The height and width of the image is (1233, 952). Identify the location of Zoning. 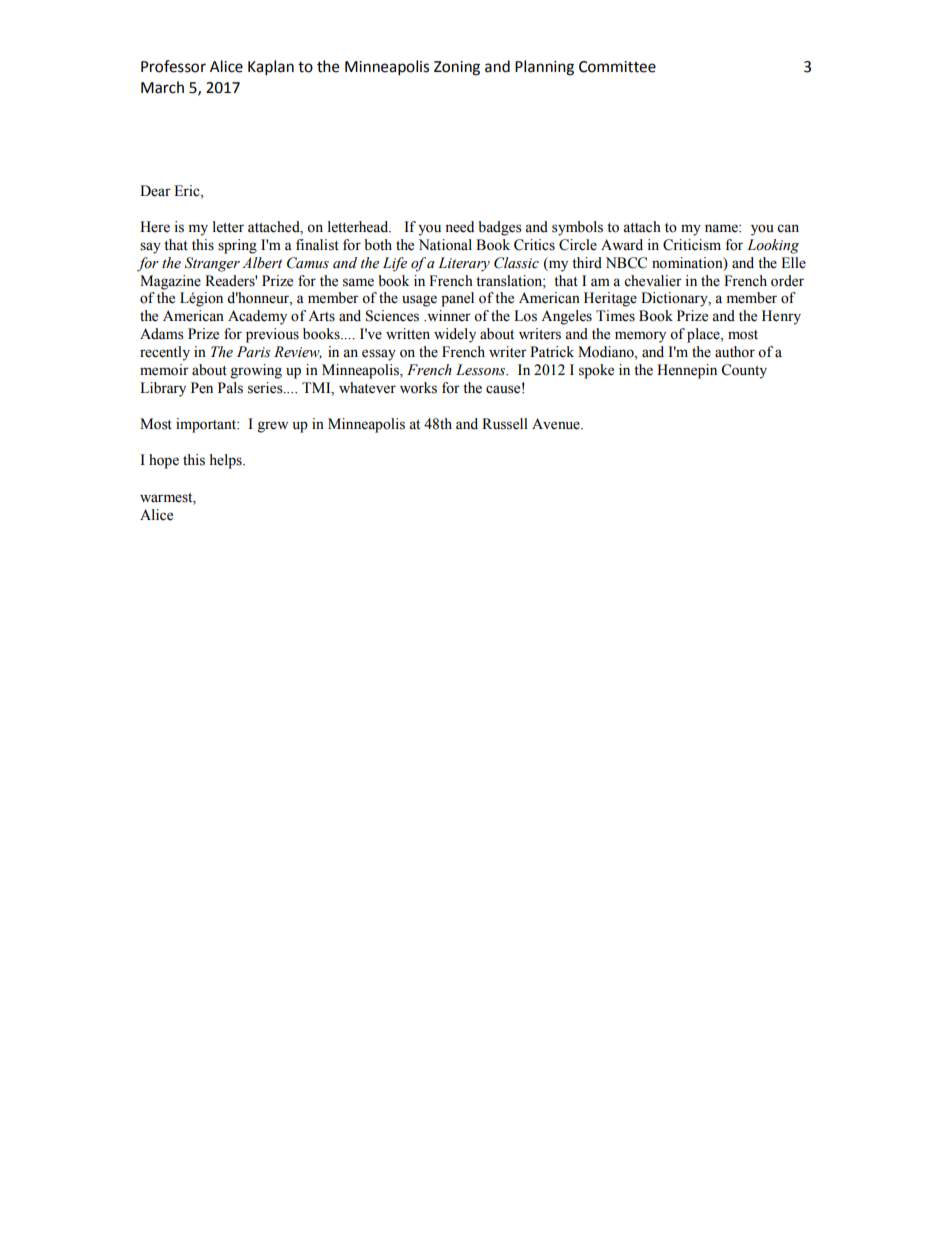
(457, 68).
